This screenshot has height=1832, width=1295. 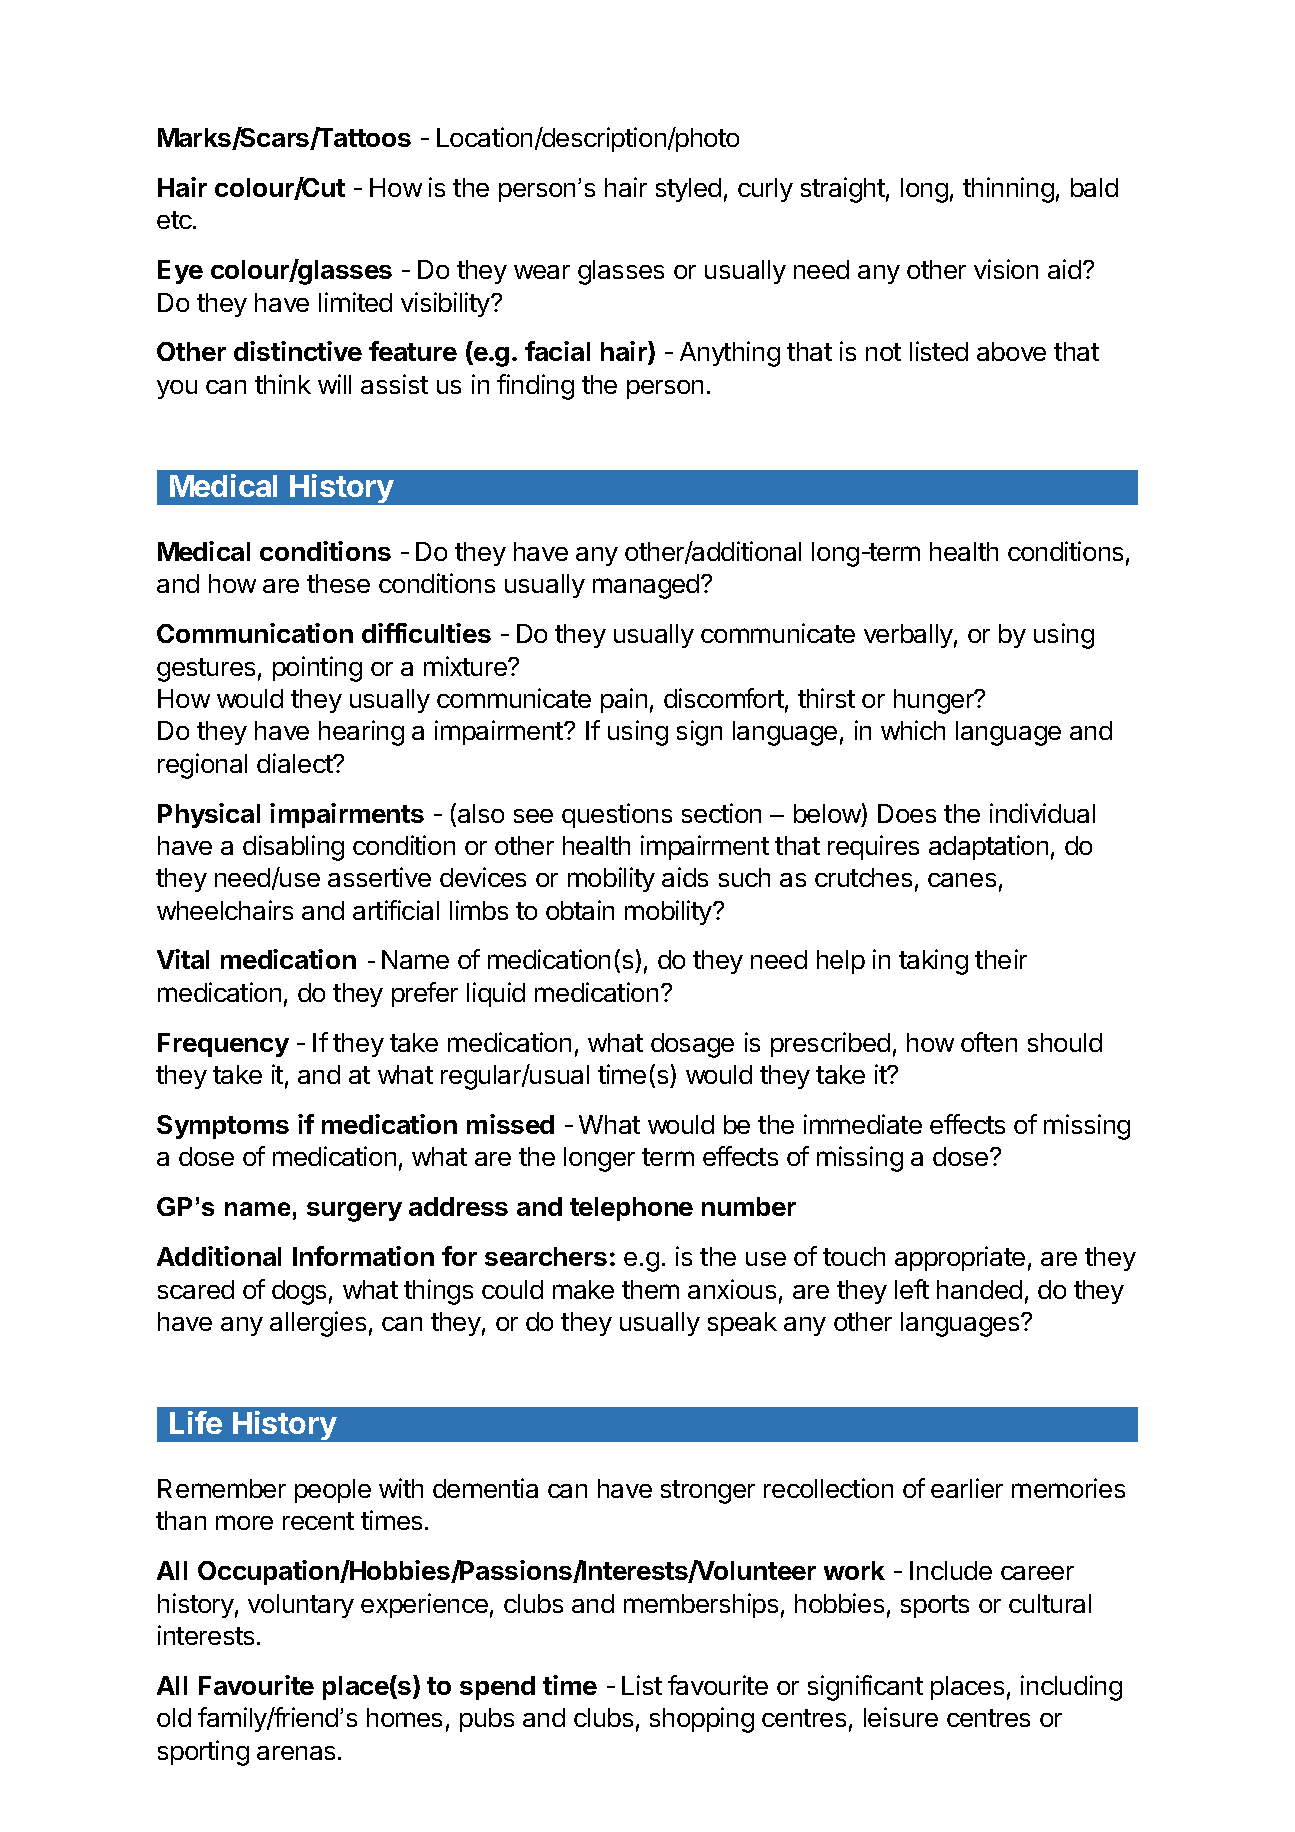 I want to click on telephone, so click(x=631, y=1209).
